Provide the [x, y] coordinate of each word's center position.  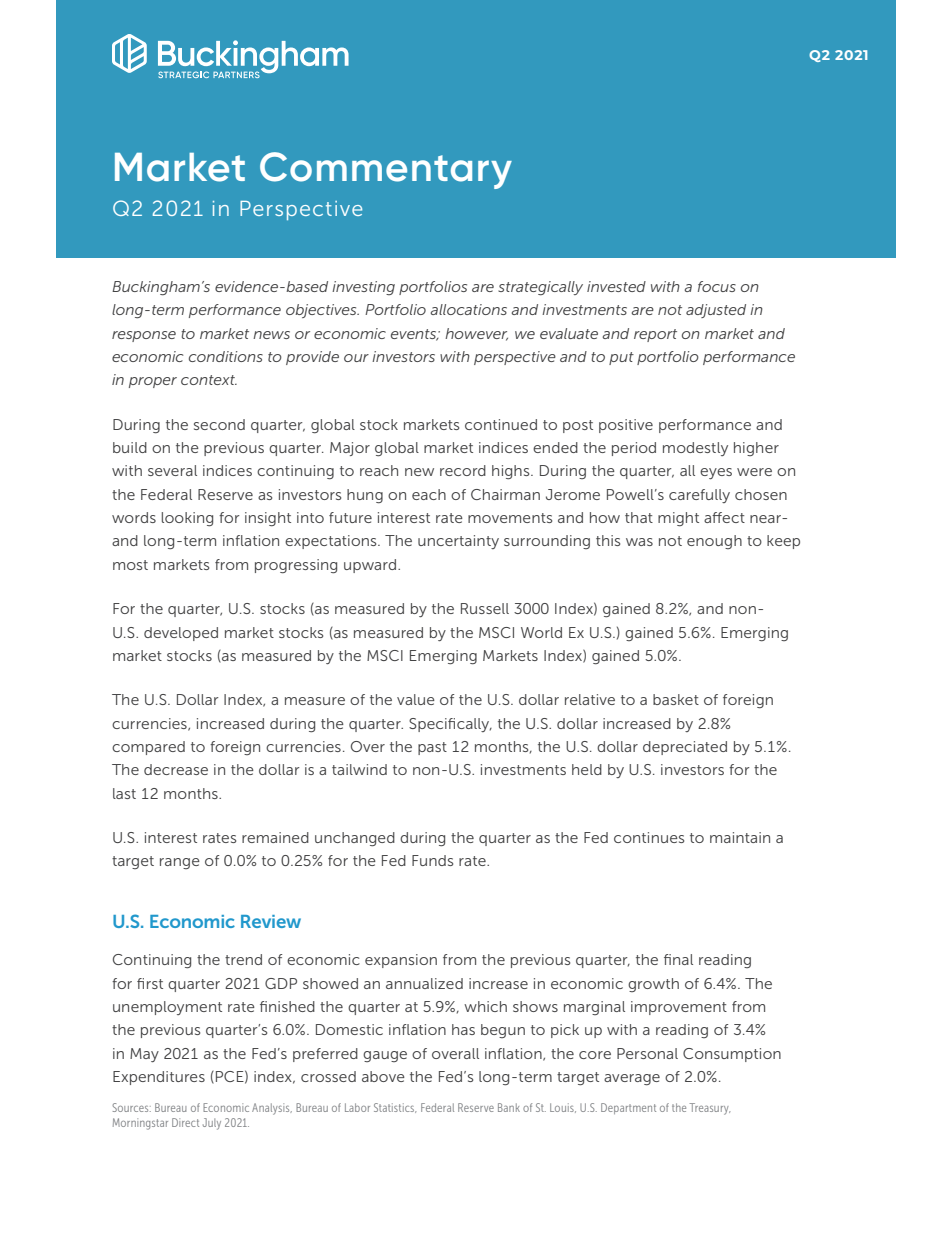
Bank [509, 1107]
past [432, 748]
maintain [740, 837]
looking [187, 519]
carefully [699, 496]
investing [363, 288]
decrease [176, 769]
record [463, 470]
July [212, 1124]
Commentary [386, 170]
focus [717, 286]
